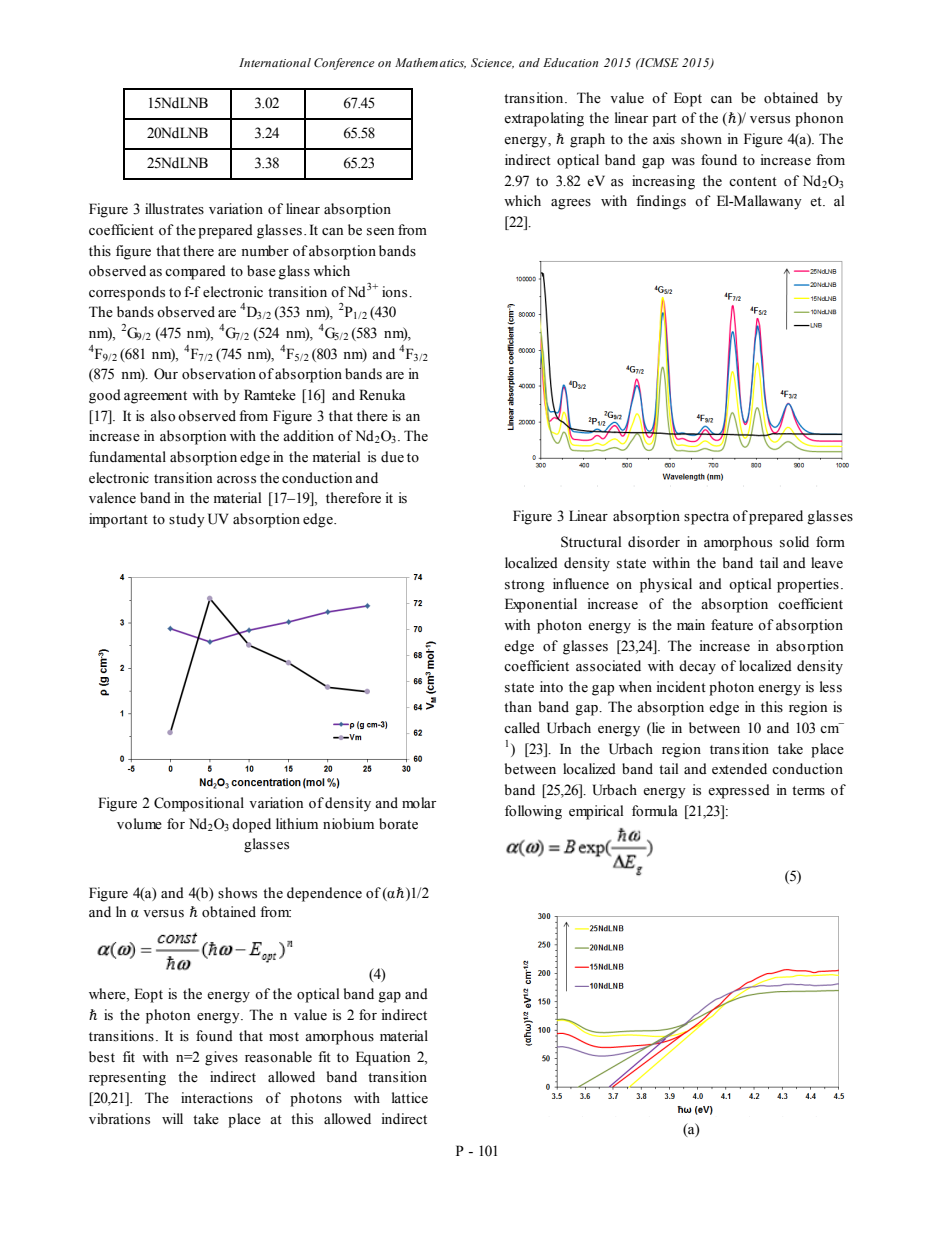 The width and height of the screenshot is (952, 1233). I want to click on feature, so click(732, 625).
